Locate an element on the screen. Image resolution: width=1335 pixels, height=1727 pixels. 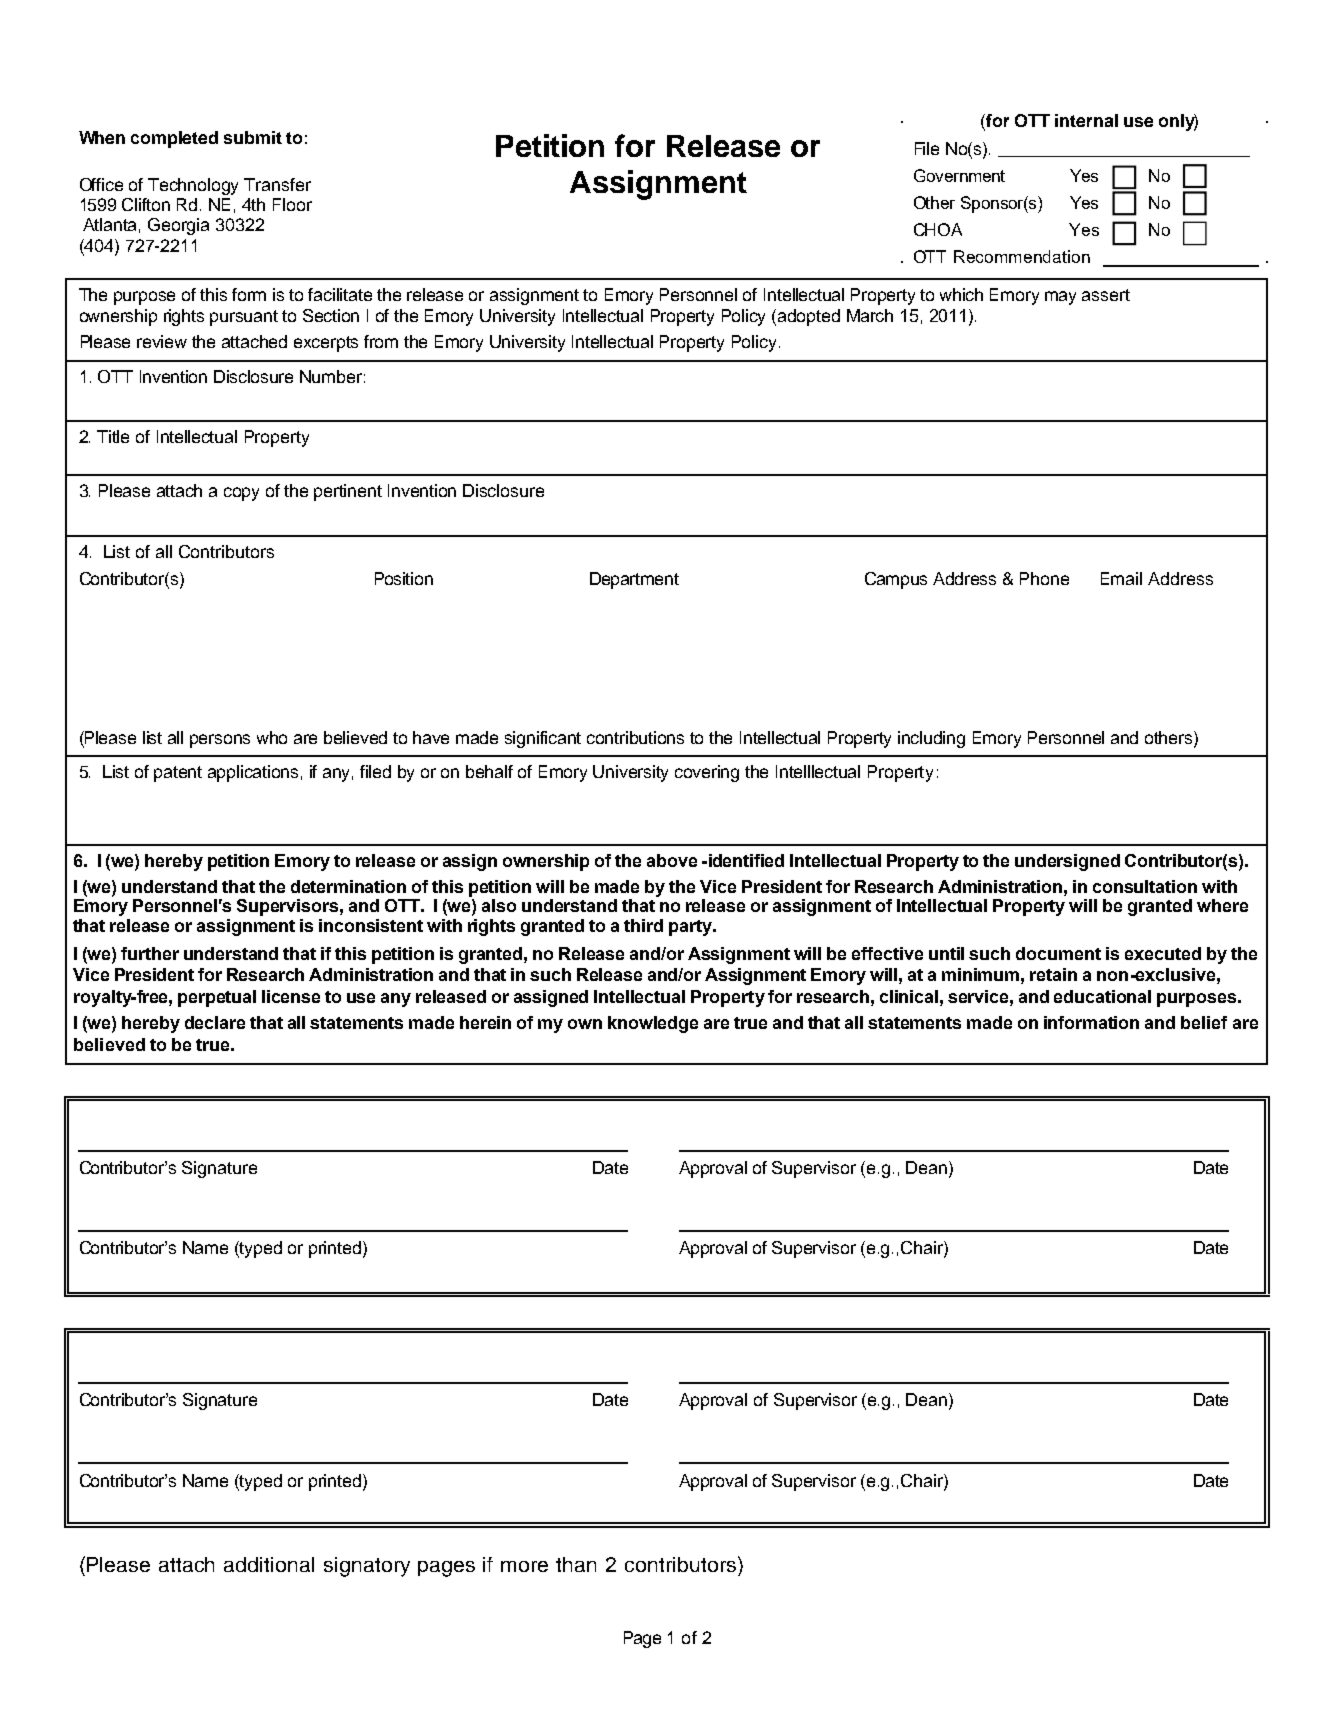
internal is located at coordinates (1086, 120).
